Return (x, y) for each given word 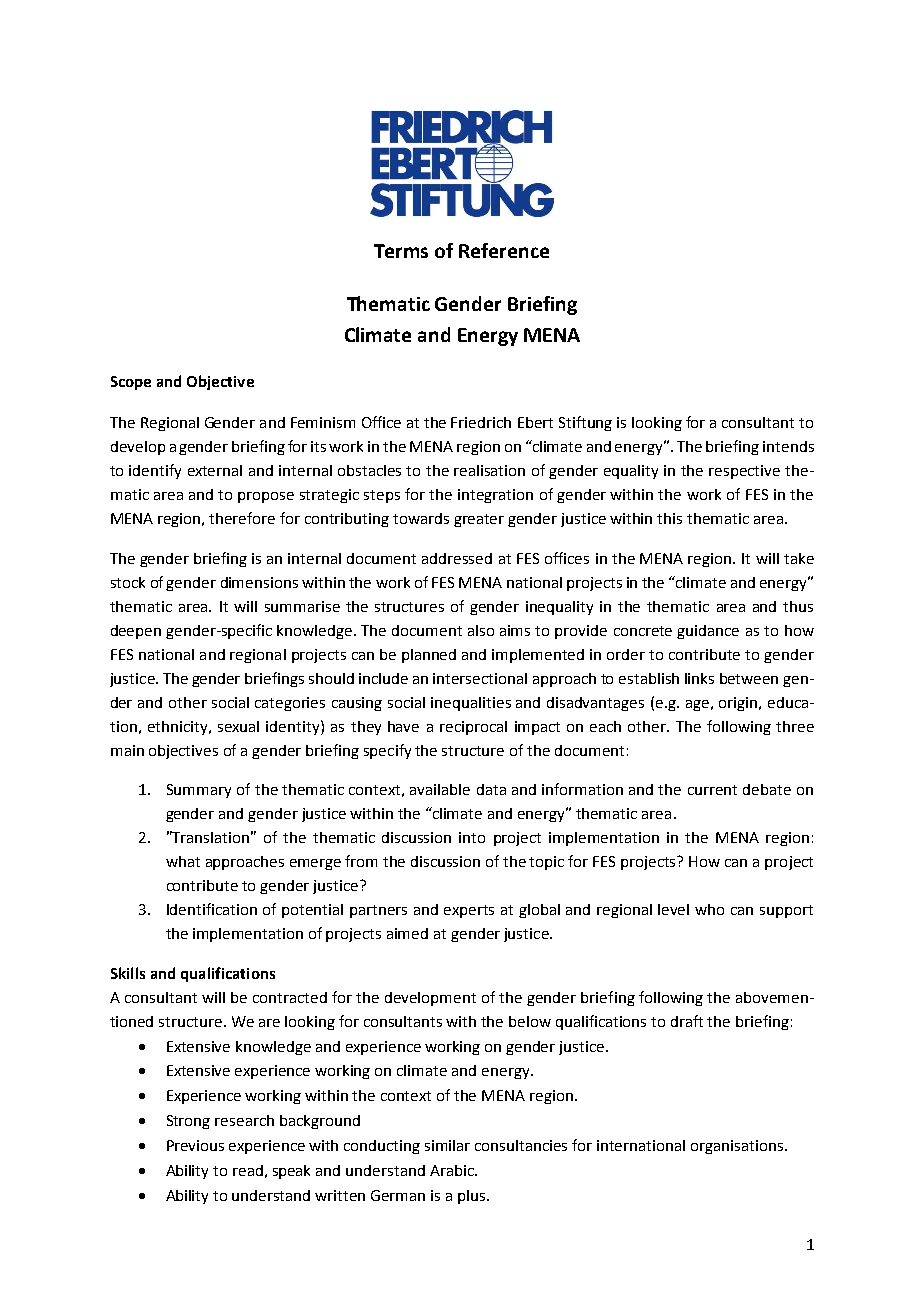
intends (788, 446)
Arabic (453, 1170)
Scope (131, 383)
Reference (504, 250)
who (709, 909)
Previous (195, 1145)
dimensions (259, 582)
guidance (708, 632)
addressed (457, 558)
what (183, 861)
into (472, 837)
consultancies (521, 1145)
